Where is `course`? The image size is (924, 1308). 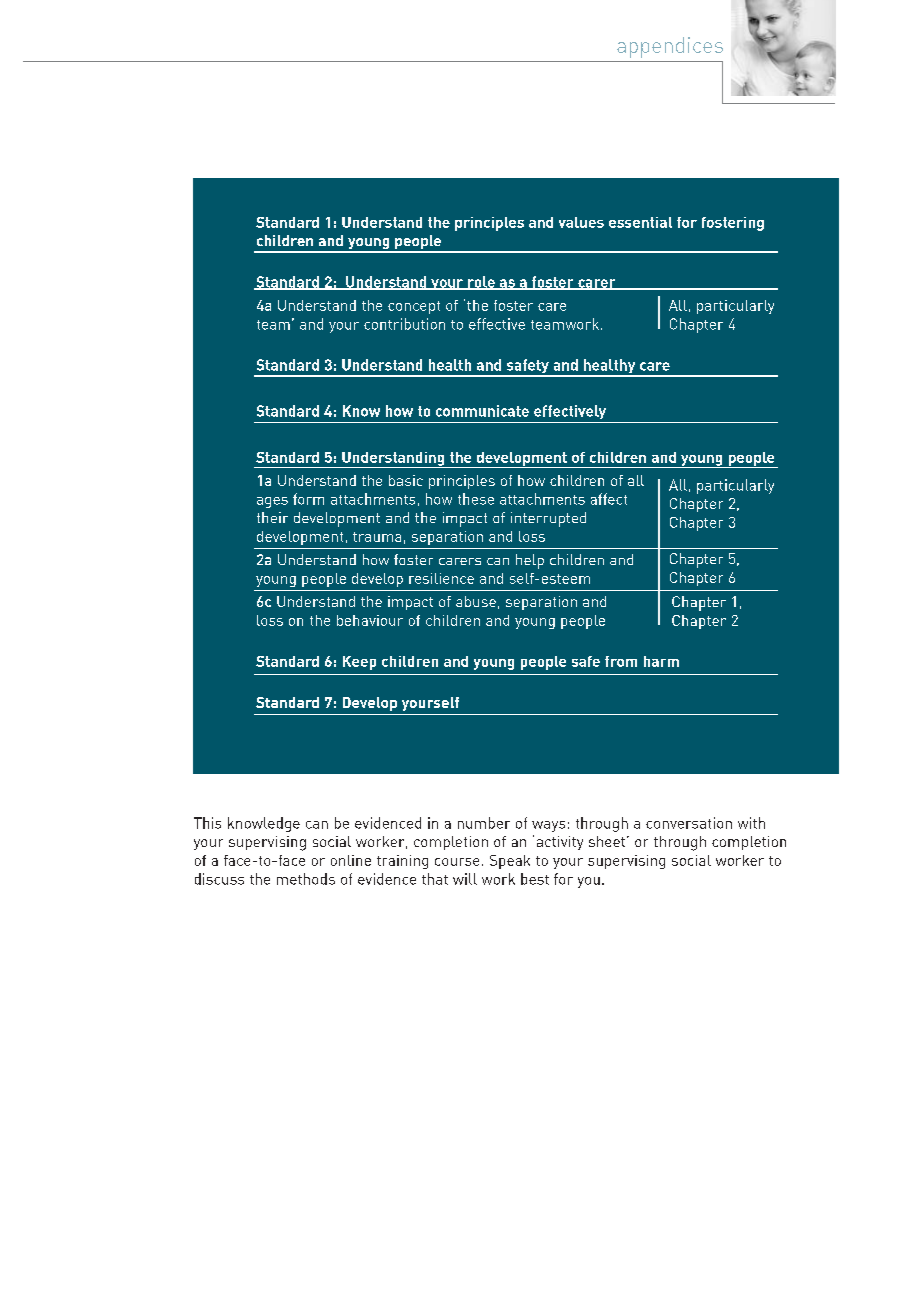 course is located at coordinates (457, 862).
